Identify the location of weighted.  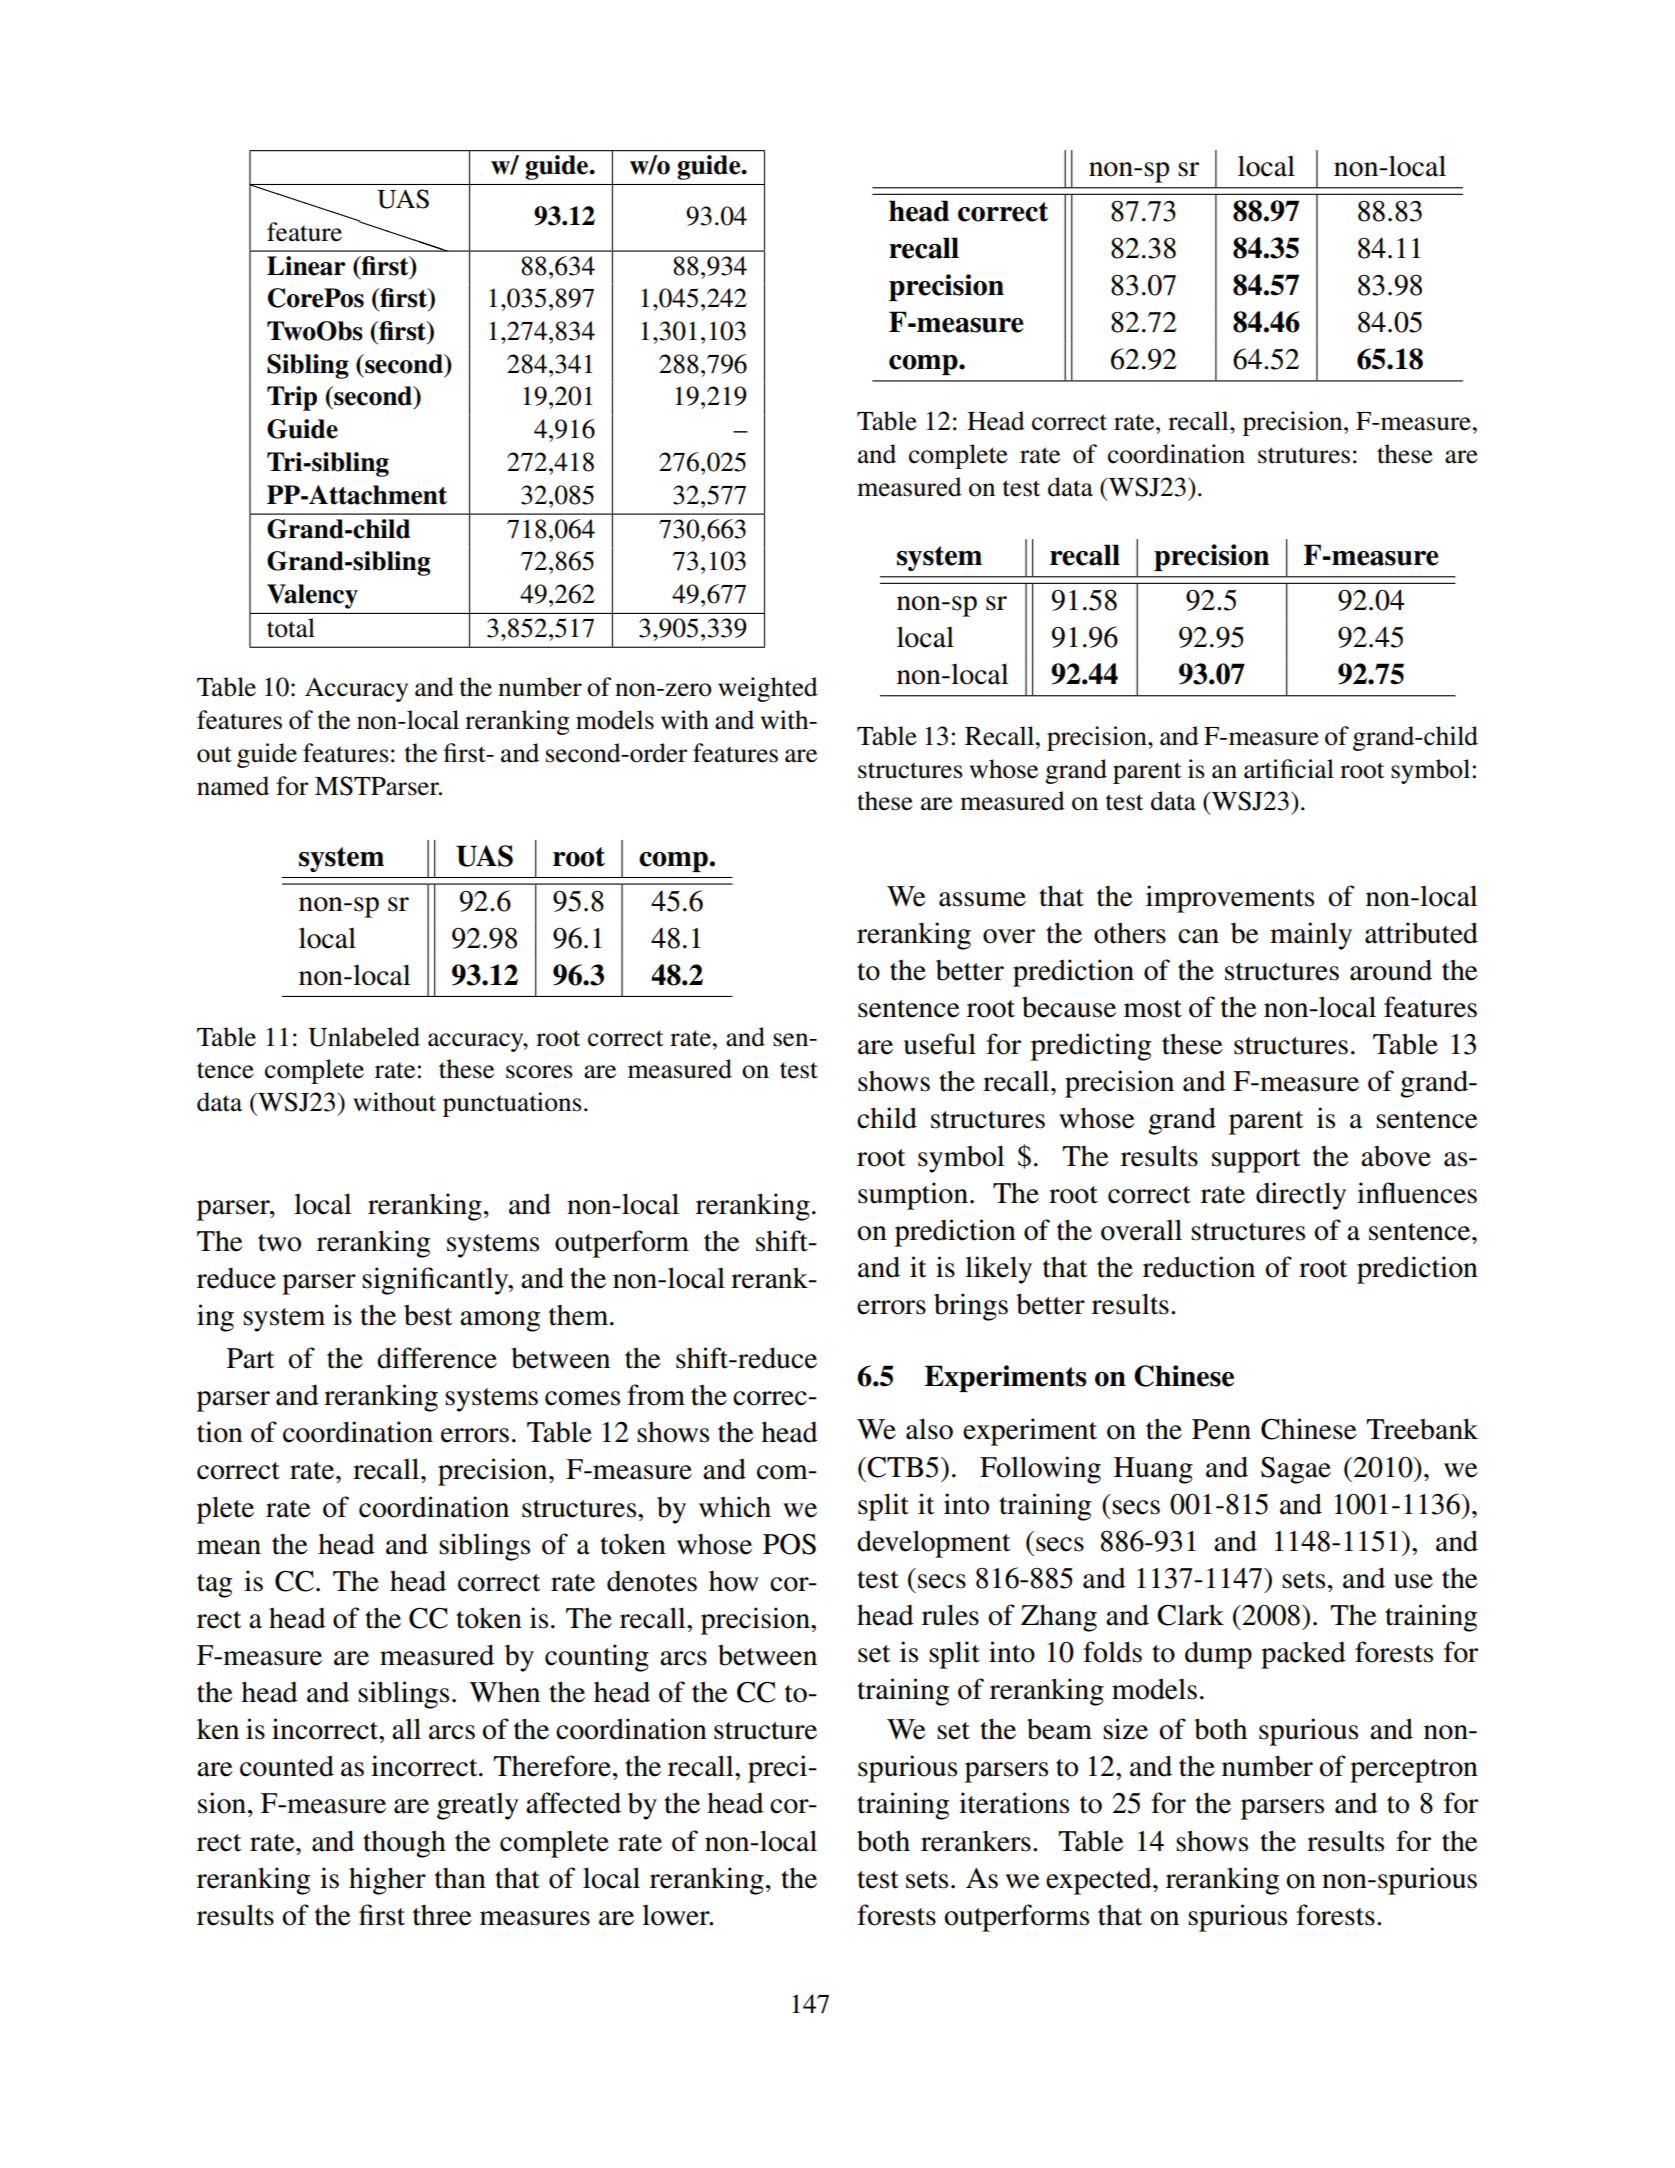
(768, 689).
